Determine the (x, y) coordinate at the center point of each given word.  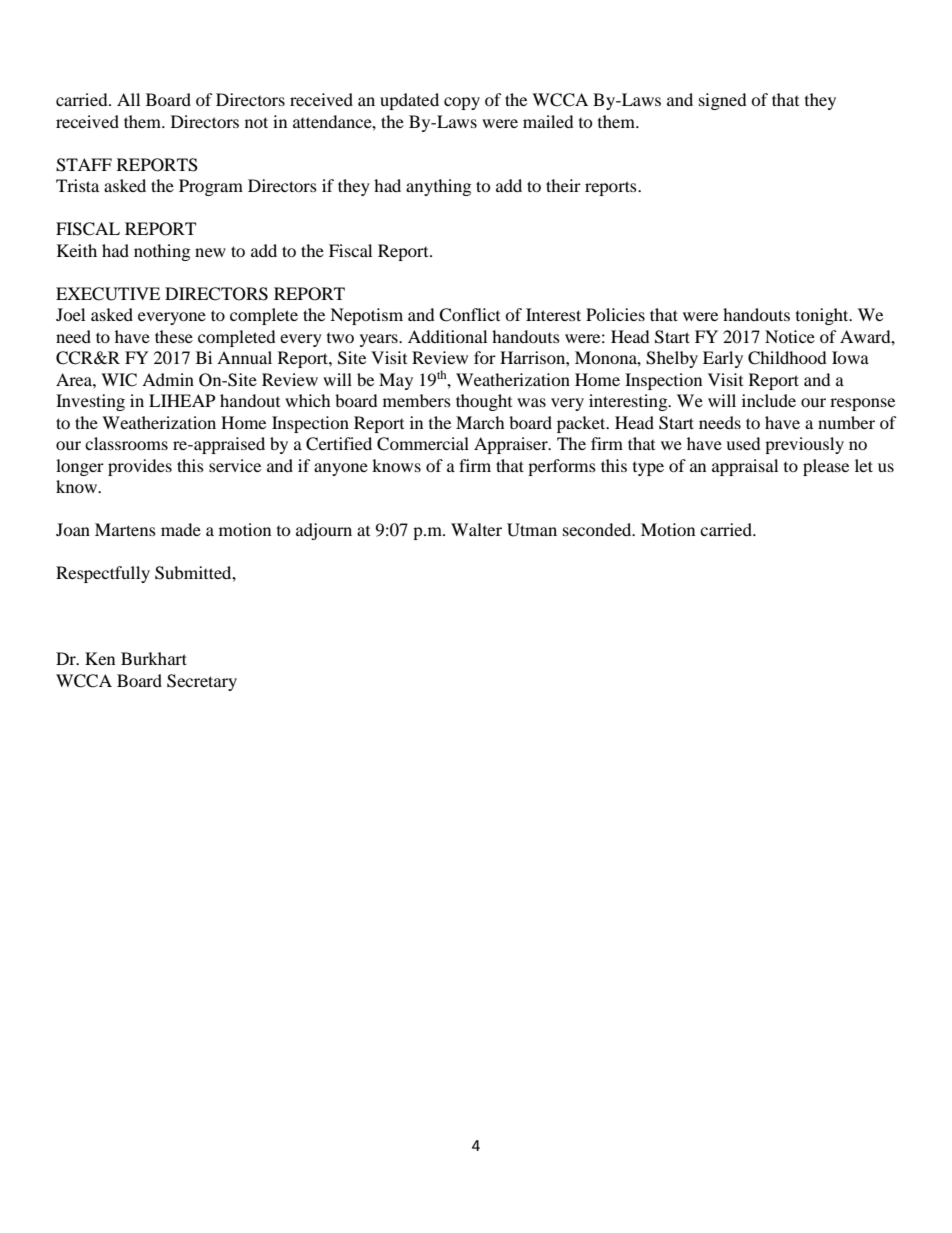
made (181, 529)
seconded (598, 529)
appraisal (745, 467)
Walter (476, 529)
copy (462, 103)
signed (723, 101)
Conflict (469, 315)
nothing (162, 252)
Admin (168, 379)
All (128, 99)
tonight (823, 316)
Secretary (202, 682)
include (769, 400)
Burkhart (154, 658)
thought (484, 402)
